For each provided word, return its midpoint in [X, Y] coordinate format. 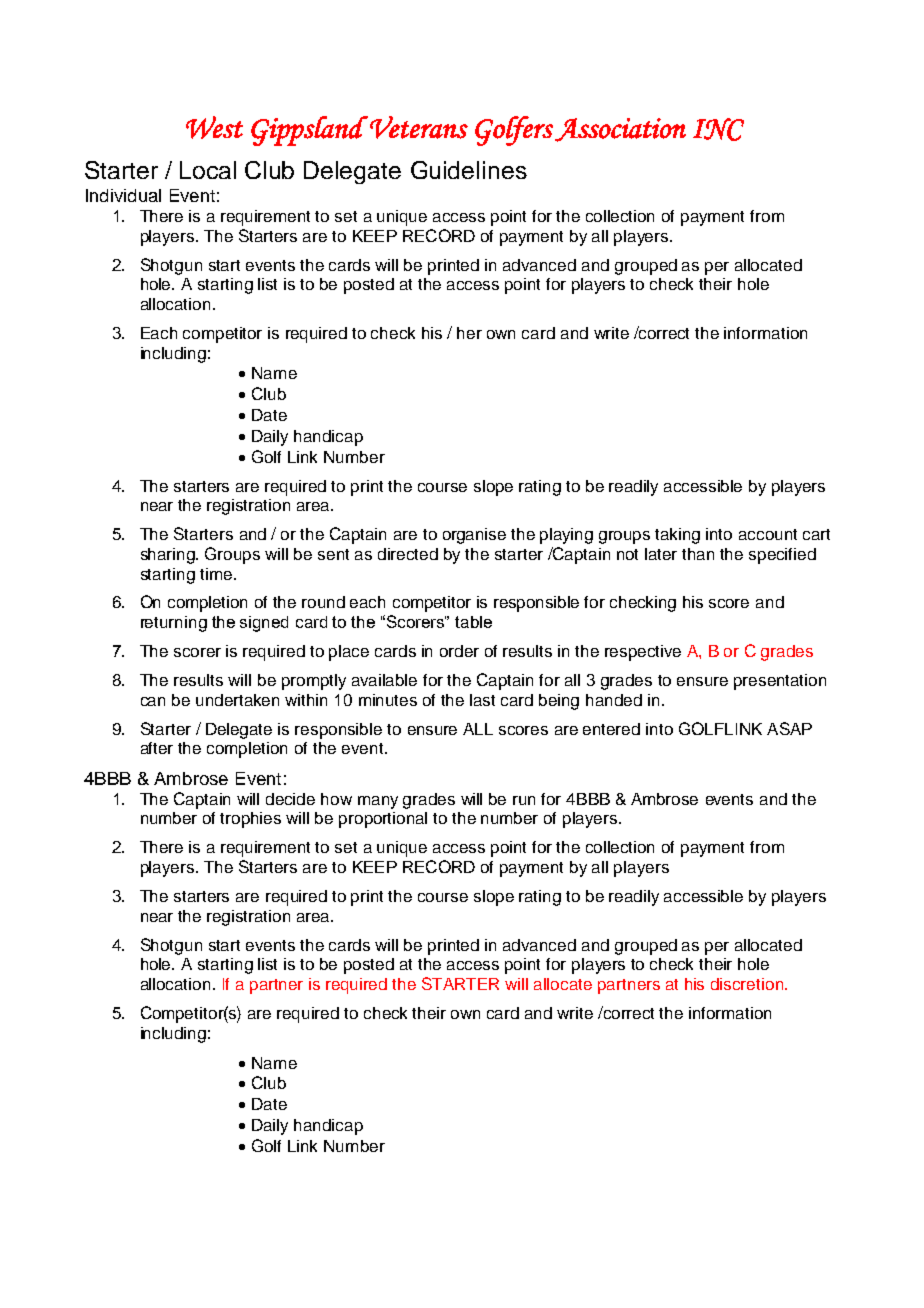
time [217, 574]
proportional [383, 820]
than [698, 554]
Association [620, 130]
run [524, 800]
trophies [250, 820]
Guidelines [469, 170]
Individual [123, 195]
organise [474, 536]
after [157, 748]
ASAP [789, 728]
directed [408, 554]
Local [208, 170]
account [768, 534]
